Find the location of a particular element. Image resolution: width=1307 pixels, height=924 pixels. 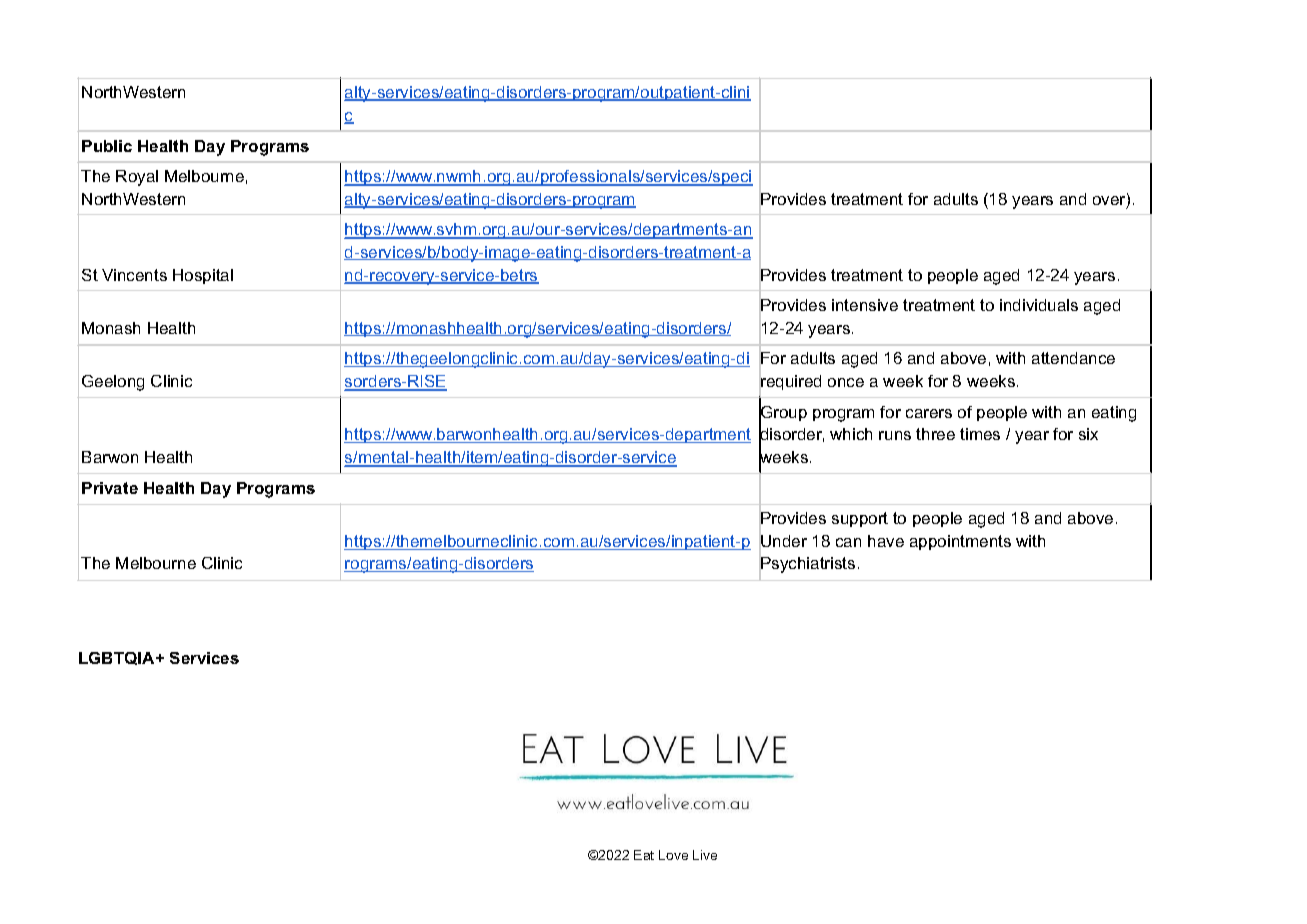

individuals is located at coordinates (1039, 305).
